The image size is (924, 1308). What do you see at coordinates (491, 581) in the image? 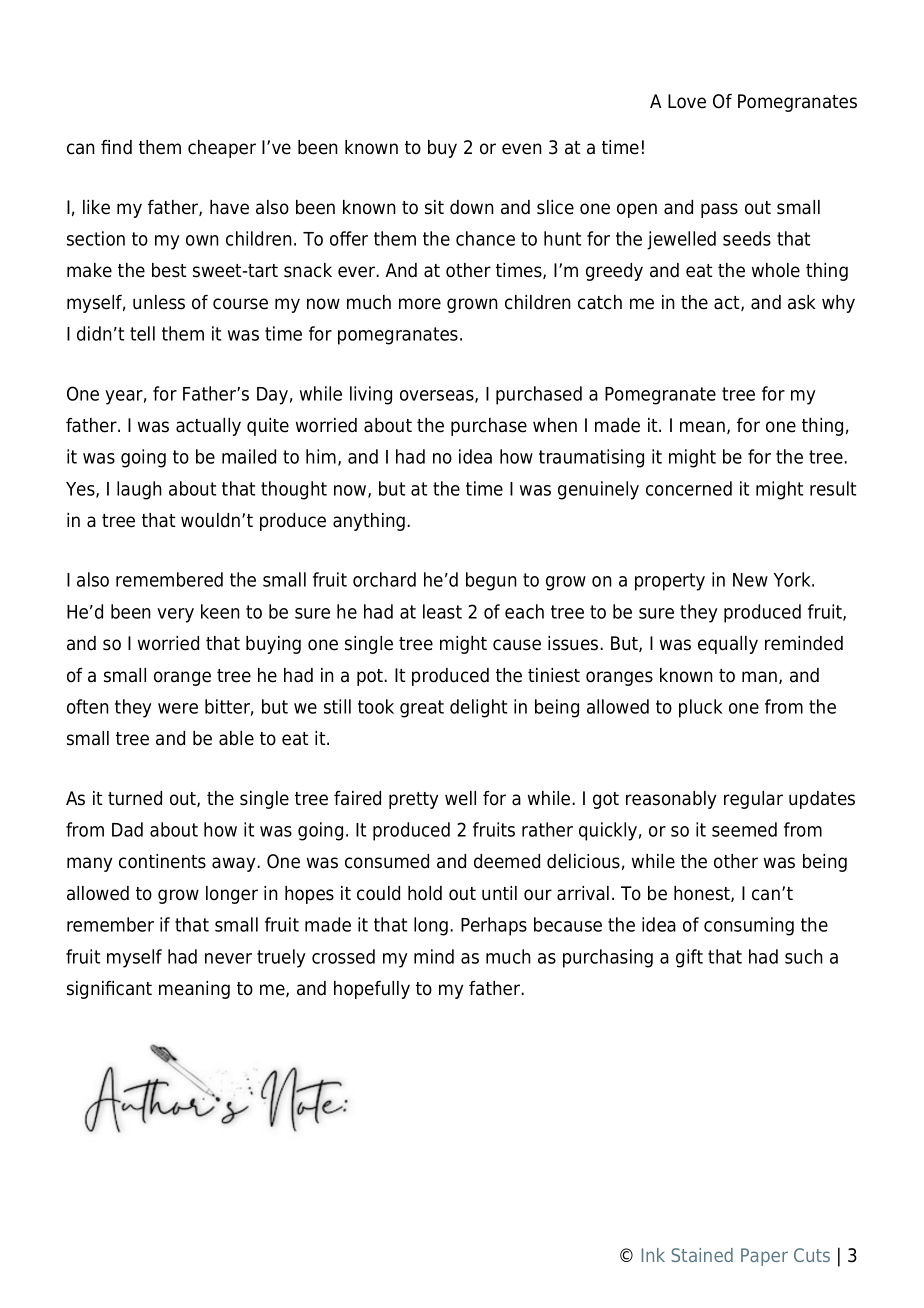
I see `begun` at bounding box center [491, 581].
